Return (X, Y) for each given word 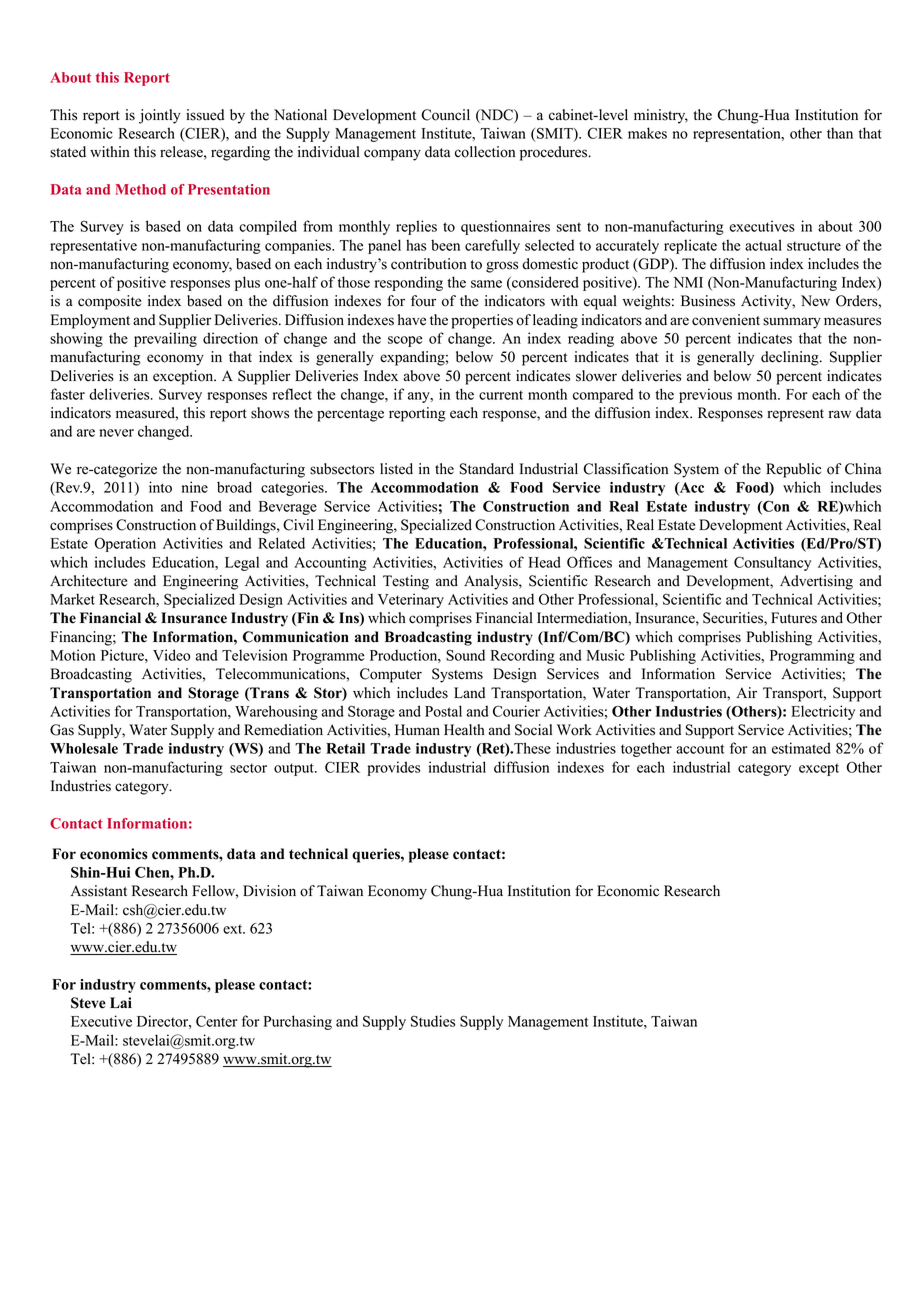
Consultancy (772, 563)
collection (485, 152)
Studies (433, 1021)
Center (217, 1021)
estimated (801, 748)
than (840, 133)
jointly (160, 116)
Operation (125, 544)
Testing (406, 582)
